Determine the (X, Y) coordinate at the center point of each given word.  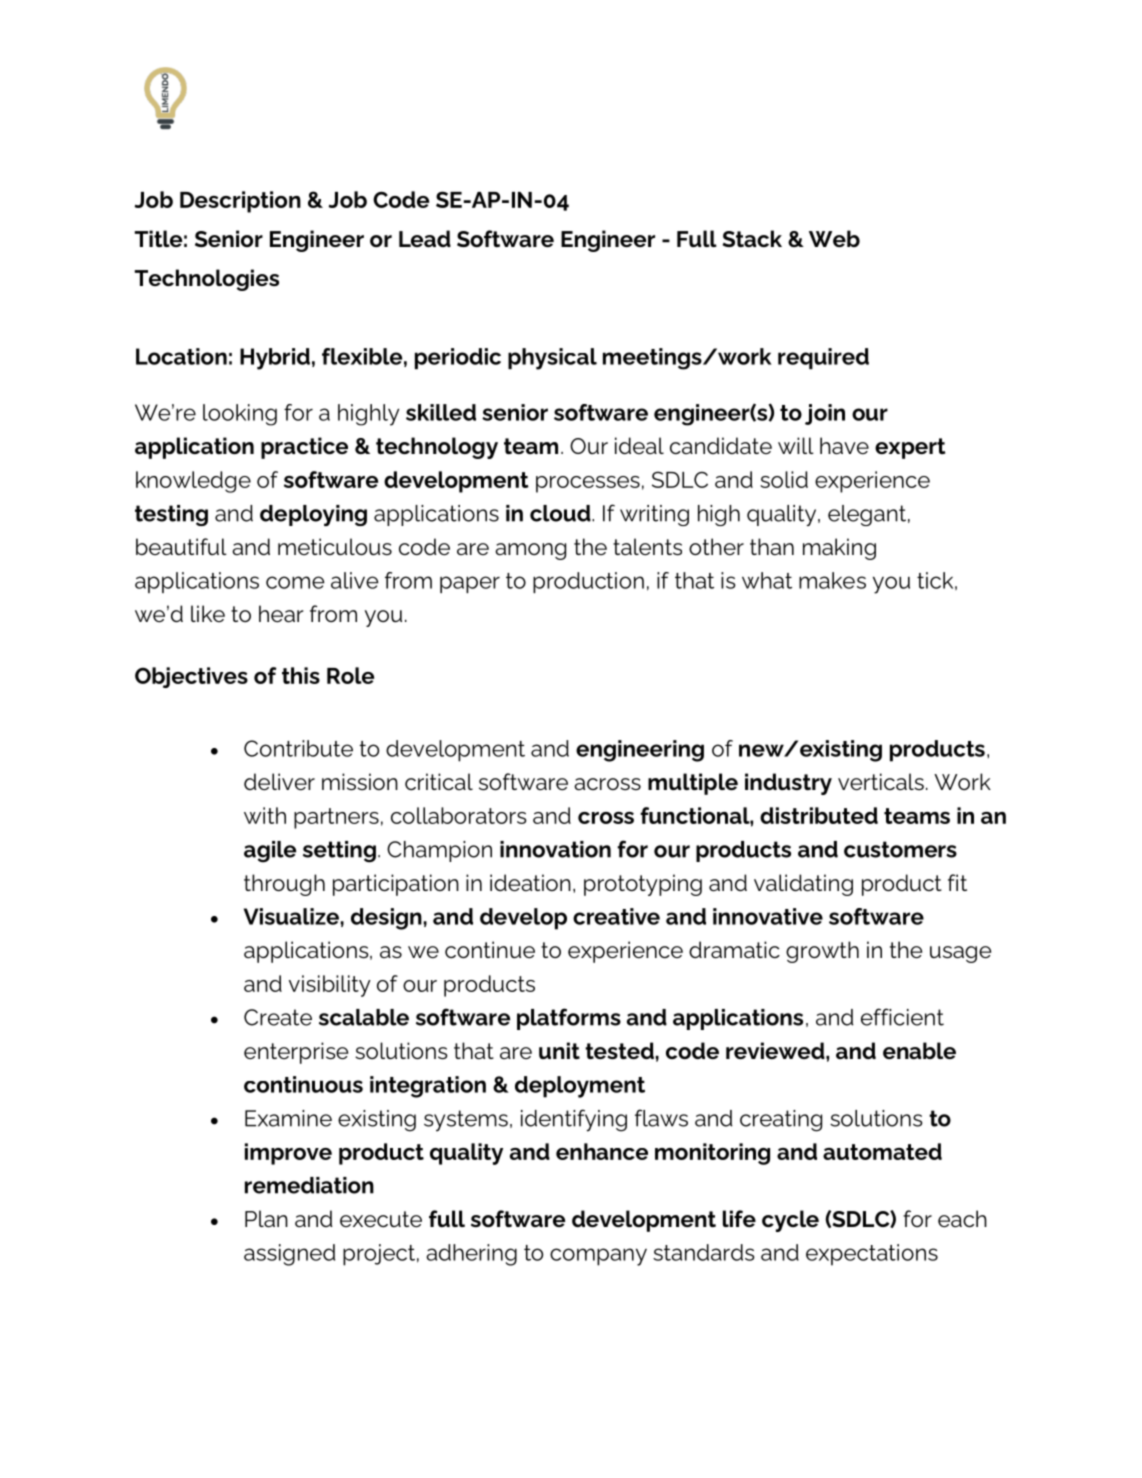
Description (240, 202)
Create (278, 1017)
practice (304, 448)
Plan (266, 1219)
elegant (868, 515)
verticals (881, 782)
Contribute (298, 748)
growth (822, 952)
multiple (693, 784)
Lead (425, 238)
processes (588, 484)
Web (834, 238)
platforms (569, 1019)
